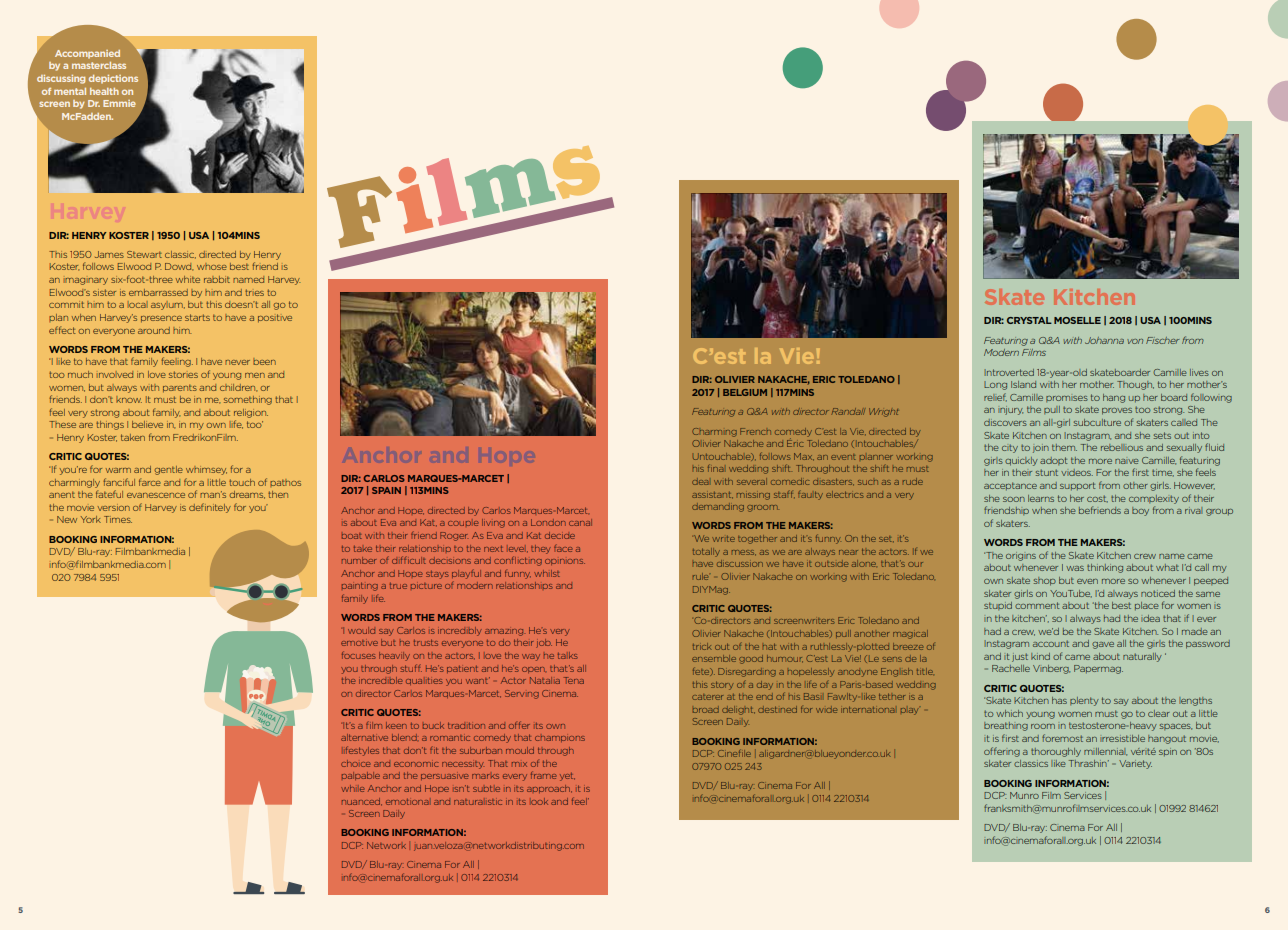  What do you see at coordinates (1135, 764) in the document?
I see `Variety` at bounding box center [1135, 764].
